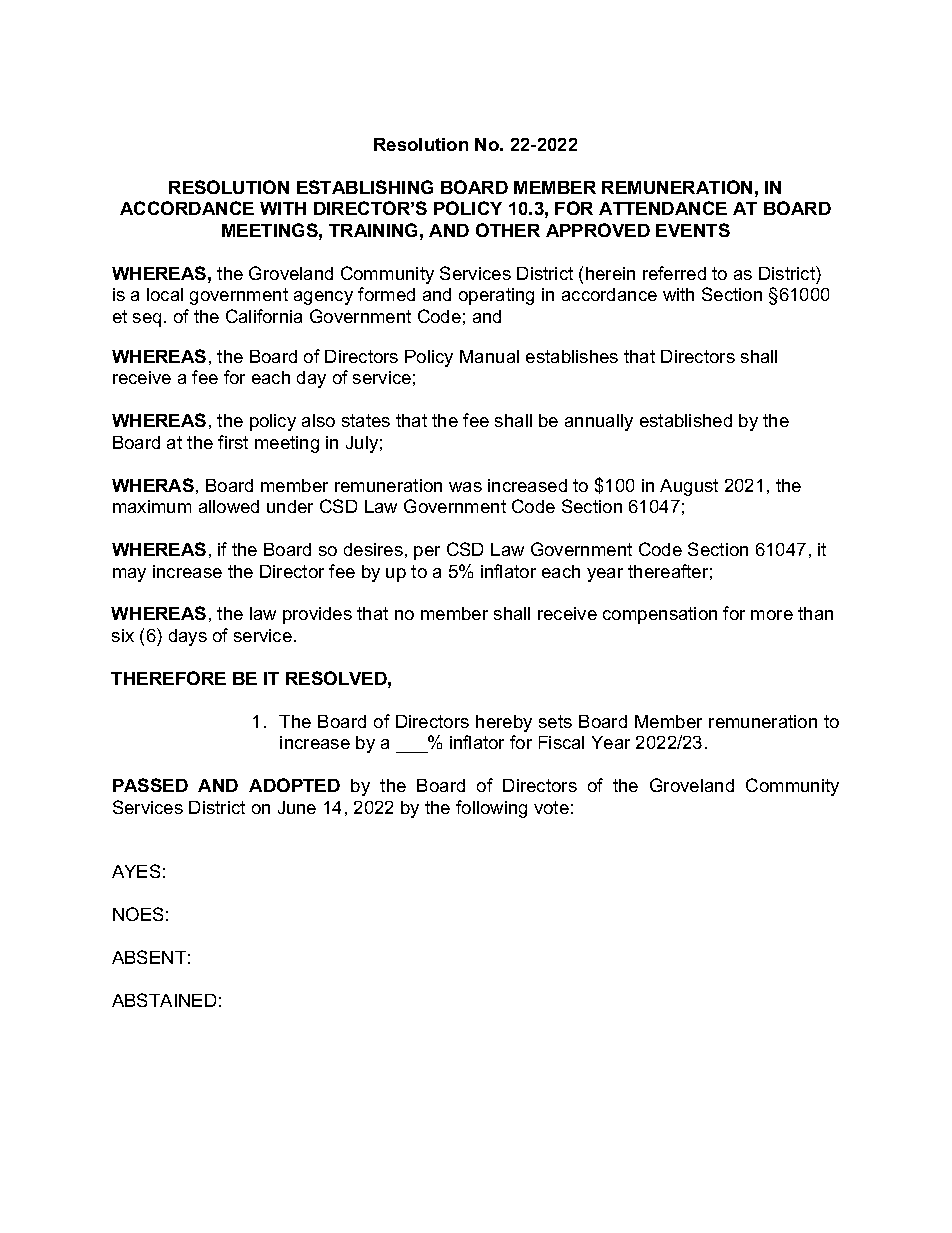 This screenshot has height=1233, width=952. What do you see at coordinates (551, 807) in the screenshot?
I see `vote` at bounding box center [551, 807].
